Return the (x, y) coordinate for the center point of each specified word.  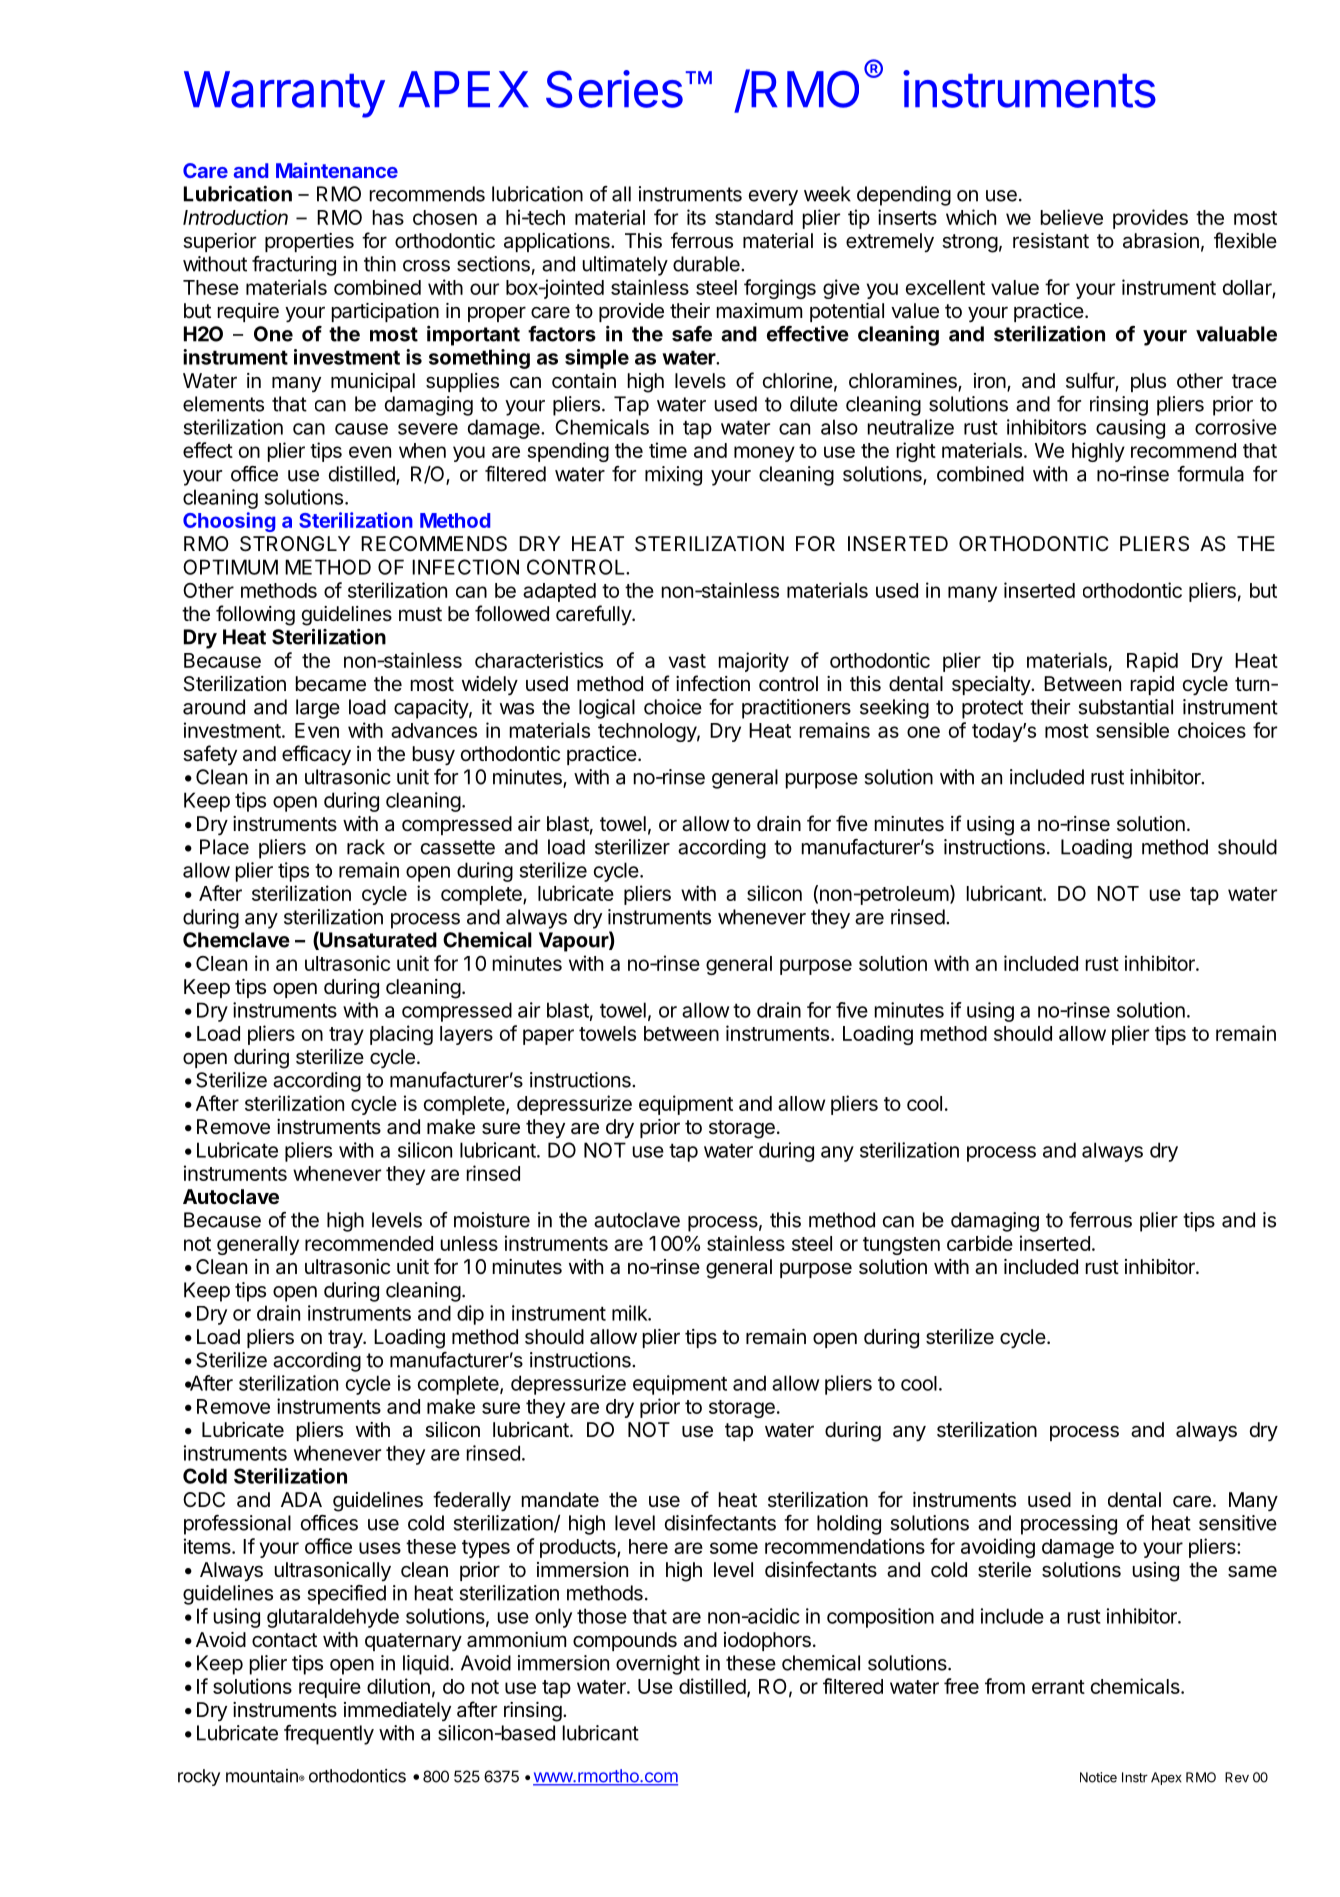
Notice (1098, 1777)
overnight (658, 1665)
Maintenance (337, 170)
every (773, 198)
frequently (329, 1735)
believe (1072, 217)
